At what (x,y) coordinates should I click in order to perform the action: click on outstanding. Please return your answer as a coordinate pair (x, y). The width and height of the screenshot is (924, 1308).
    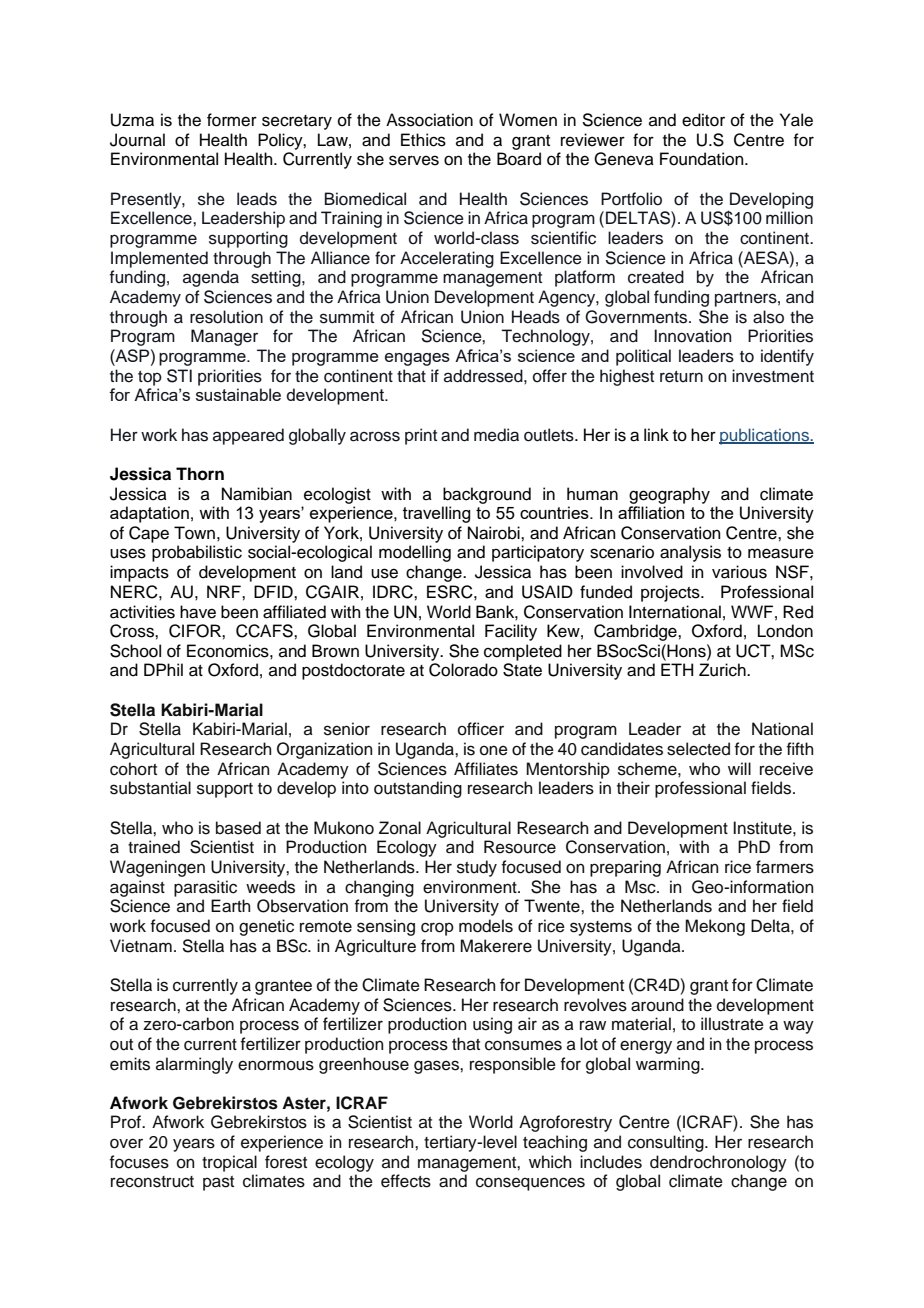
    Looking at the image, I should click on (418, 789).
